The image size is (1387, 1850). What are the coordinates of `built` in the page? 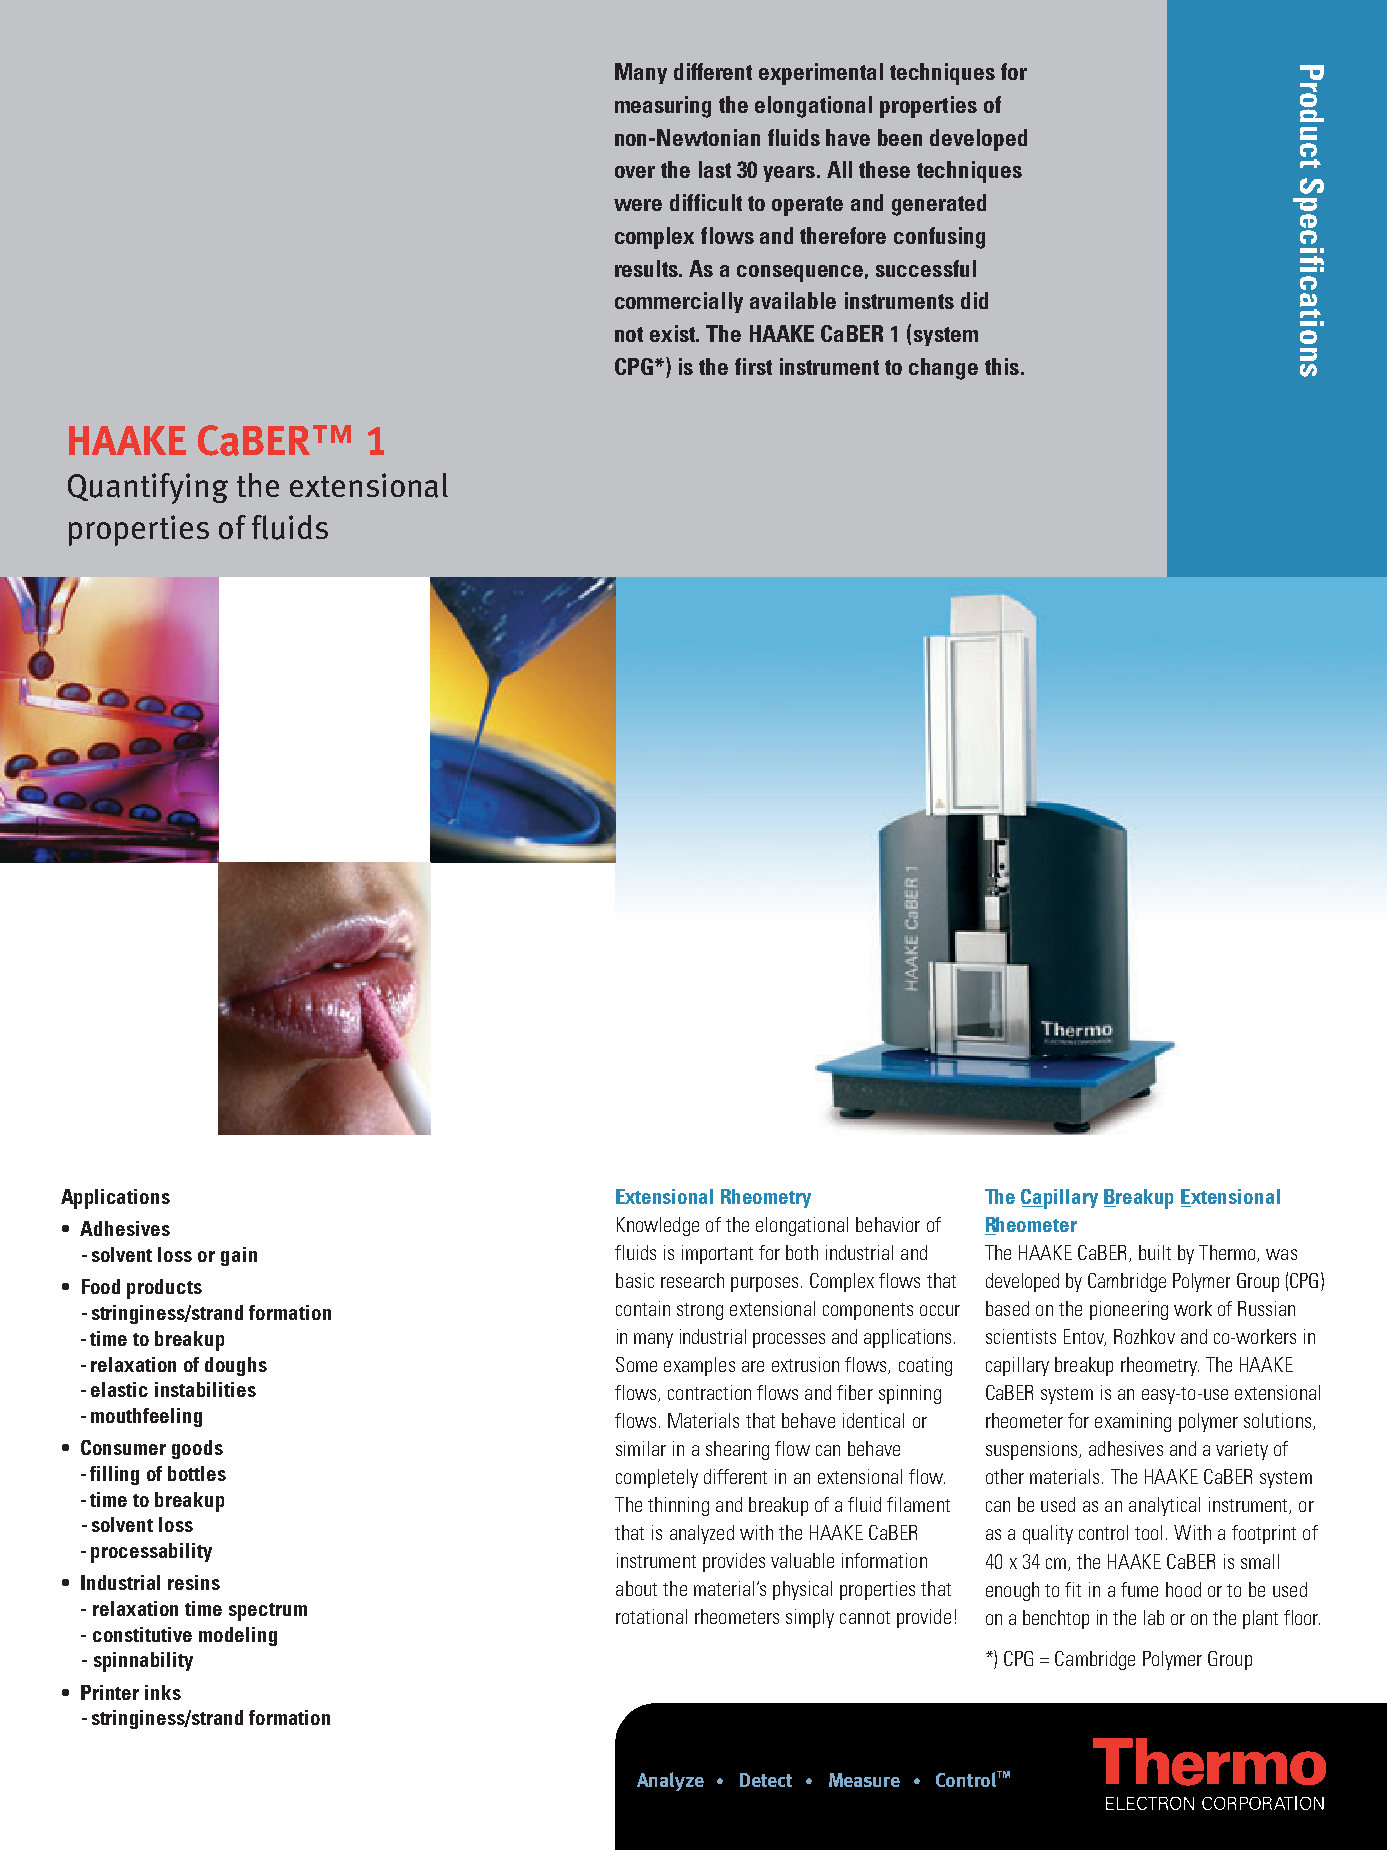 It's located at (1155, 1252).
